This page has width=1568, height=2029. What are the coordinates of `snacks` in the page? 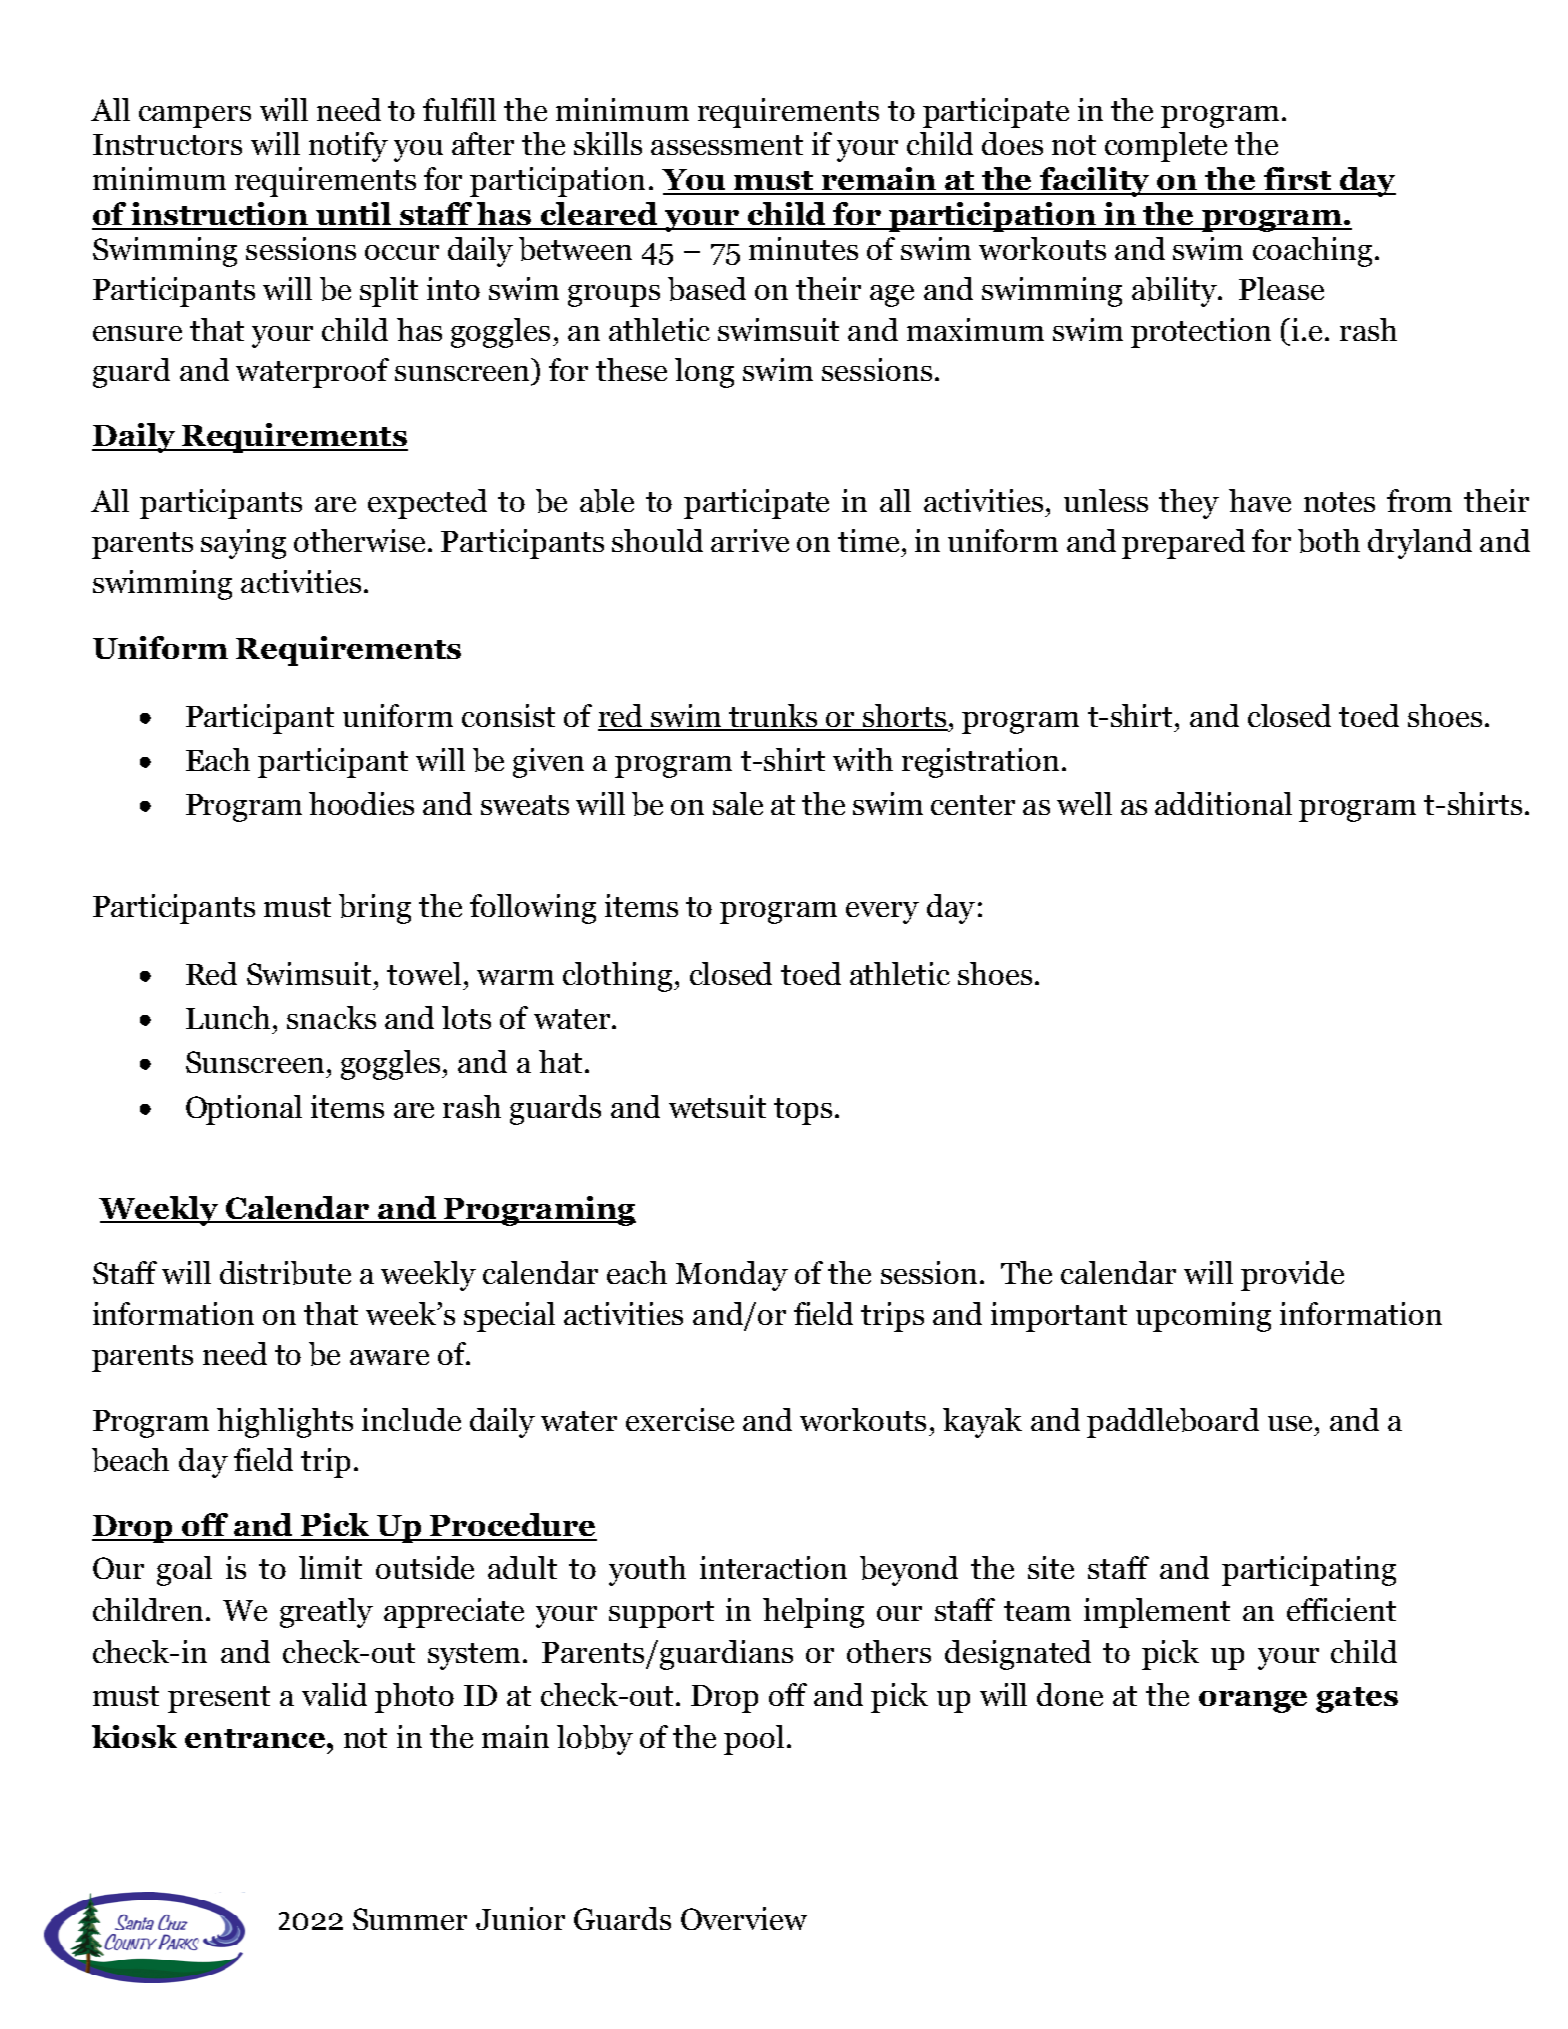 It's located at (331, 1017).
